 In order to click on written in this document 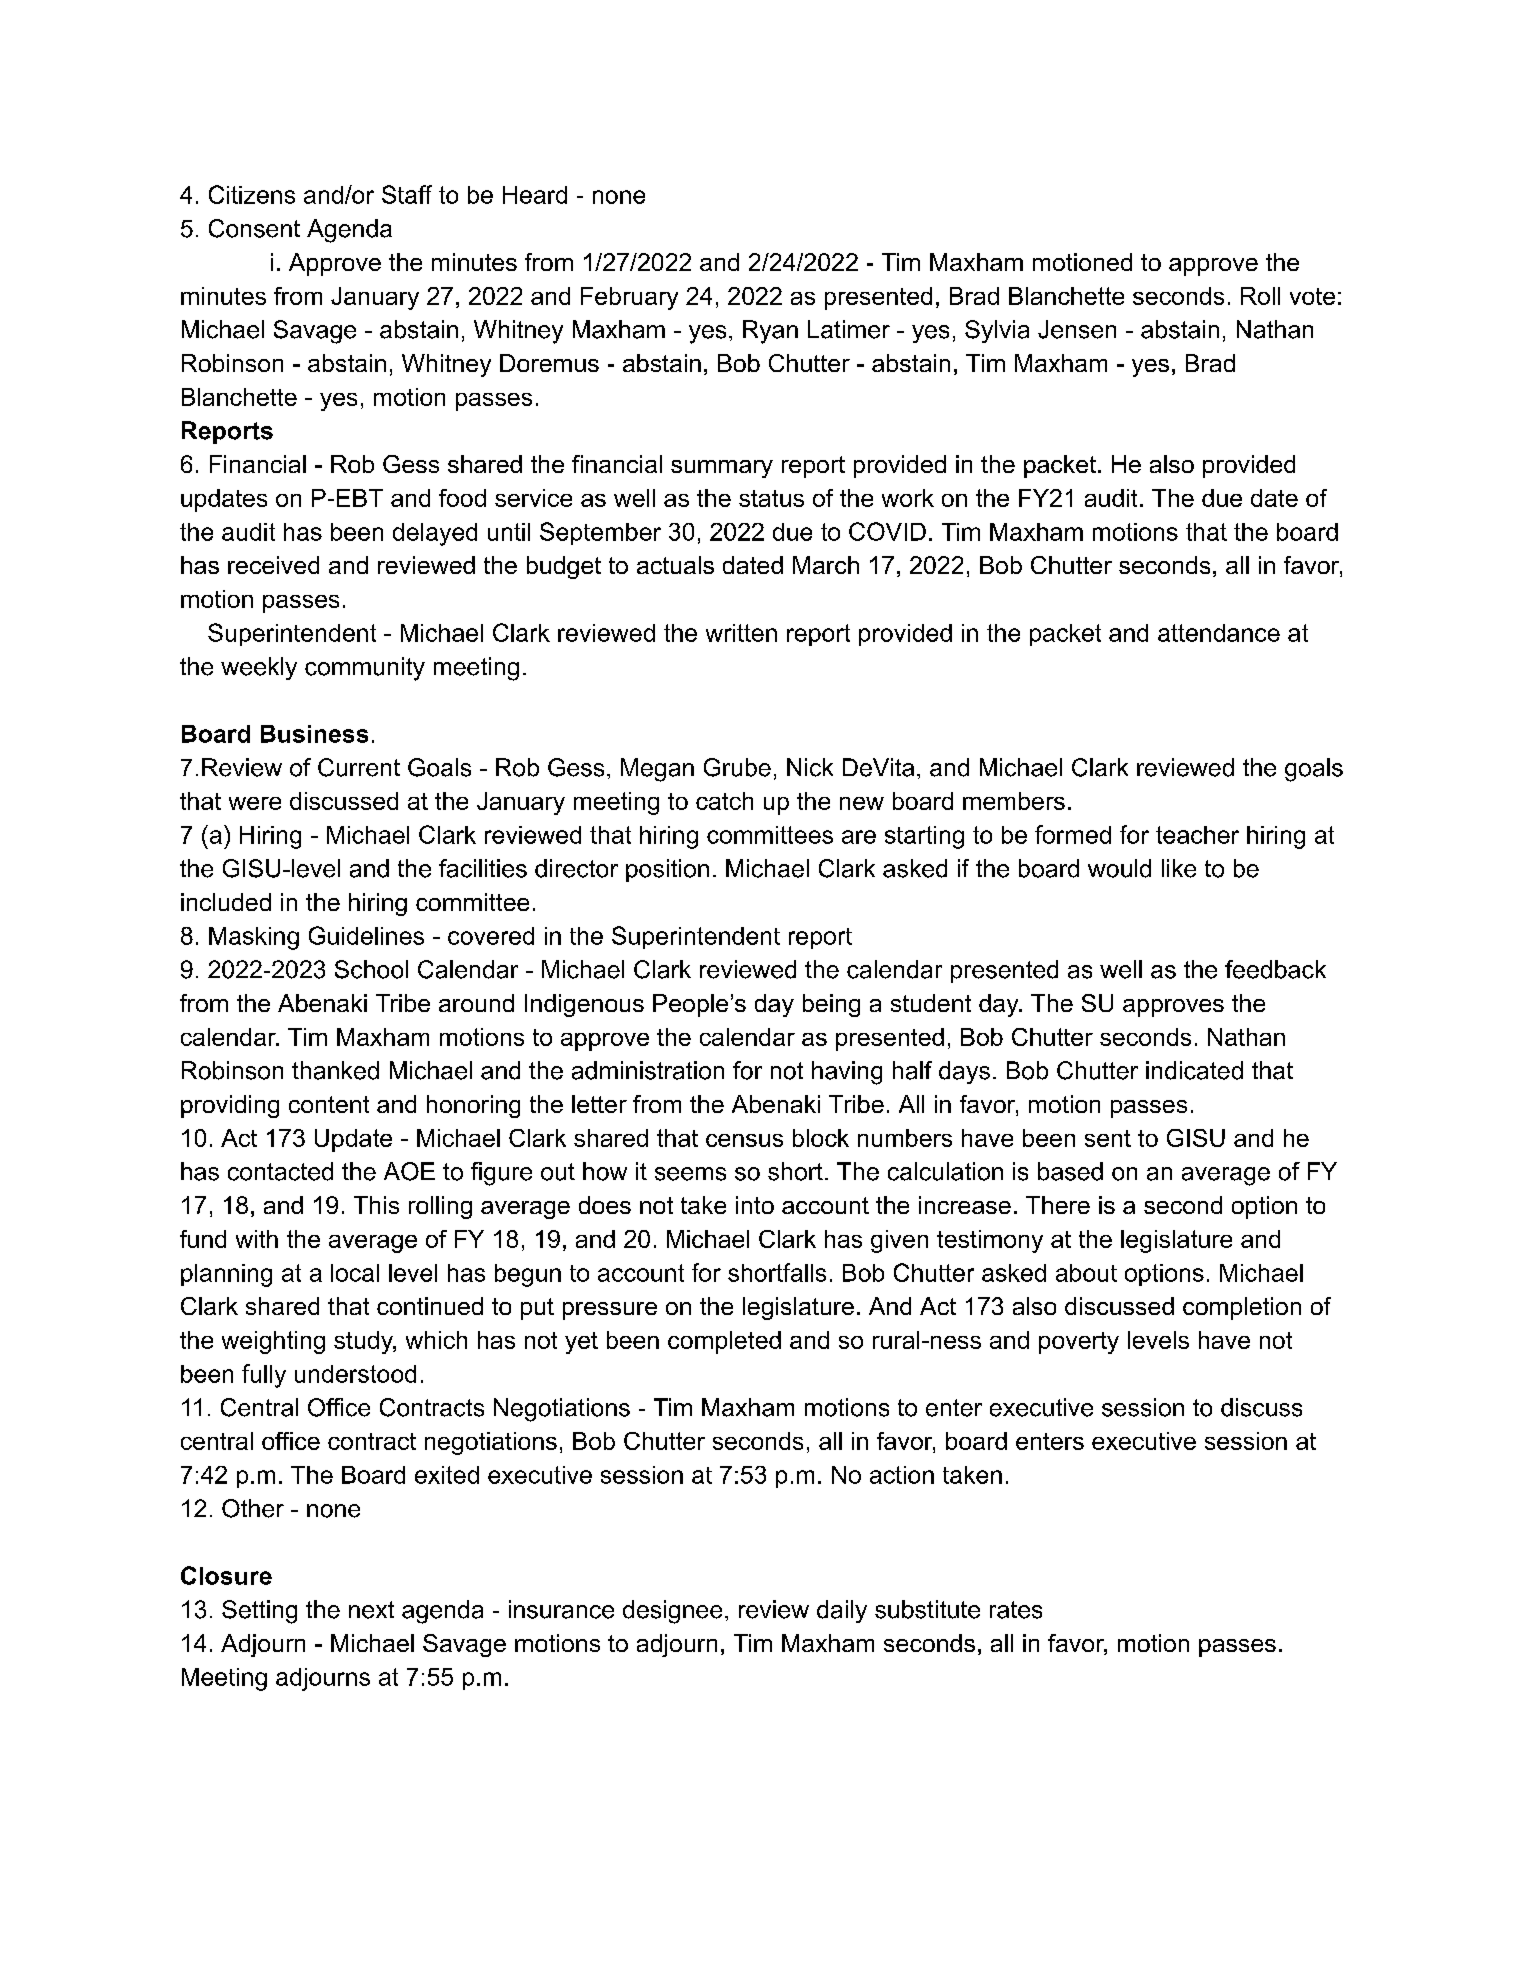, I will do `click(741, 633)`.
